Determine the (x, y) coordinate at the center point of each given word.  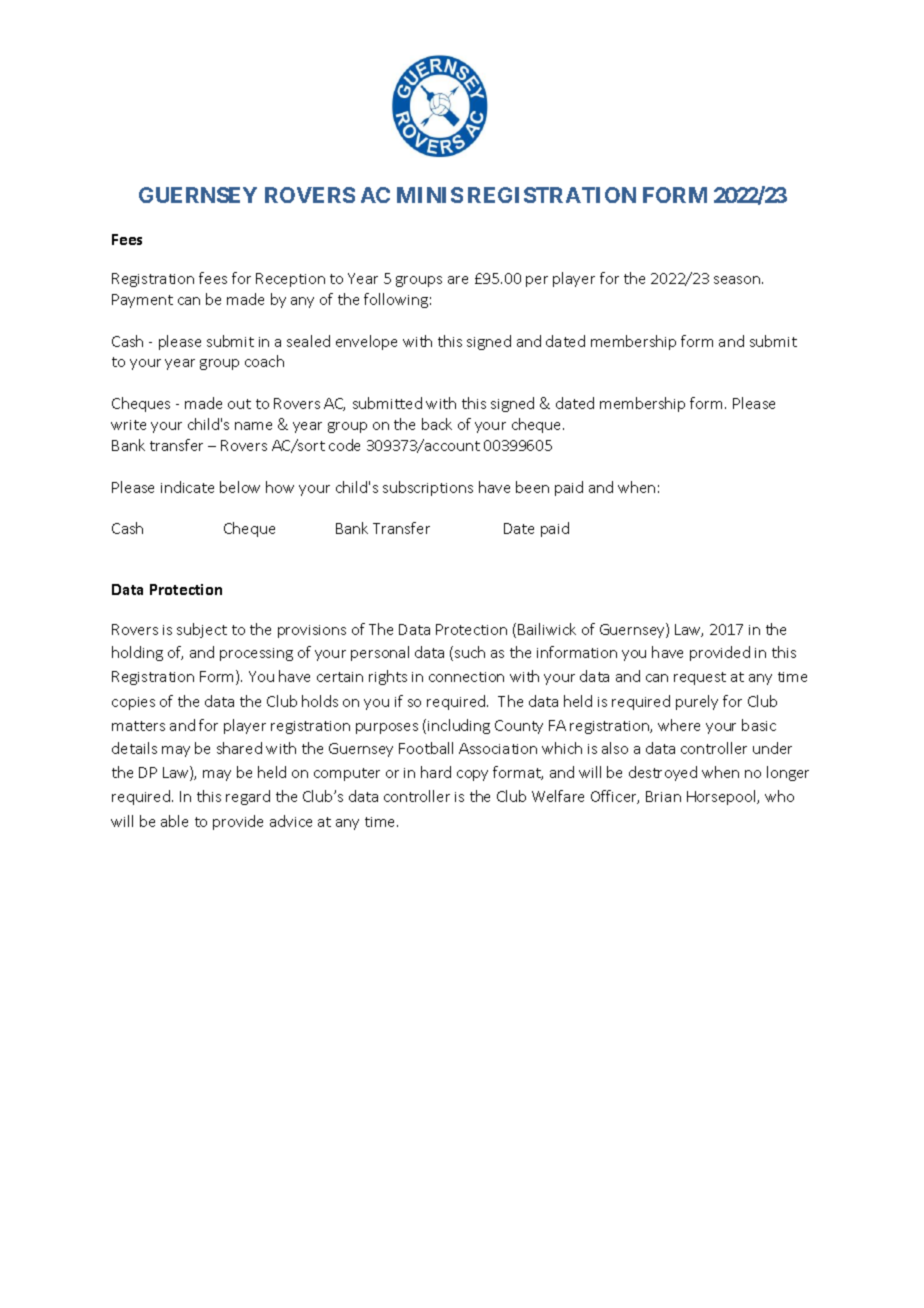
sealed (308, 341)
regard (248, 797)
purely (697, 702)
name (253, 426)
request (700, 678)
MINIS (430, 195)
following (396, 300)
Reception (290, 280)
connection (466, 677)
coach (264, 361)
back (437, 424)
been (532, 487)
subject (202, 630)
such (470, 652)
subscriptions (428, 488)
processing (256, 654)
